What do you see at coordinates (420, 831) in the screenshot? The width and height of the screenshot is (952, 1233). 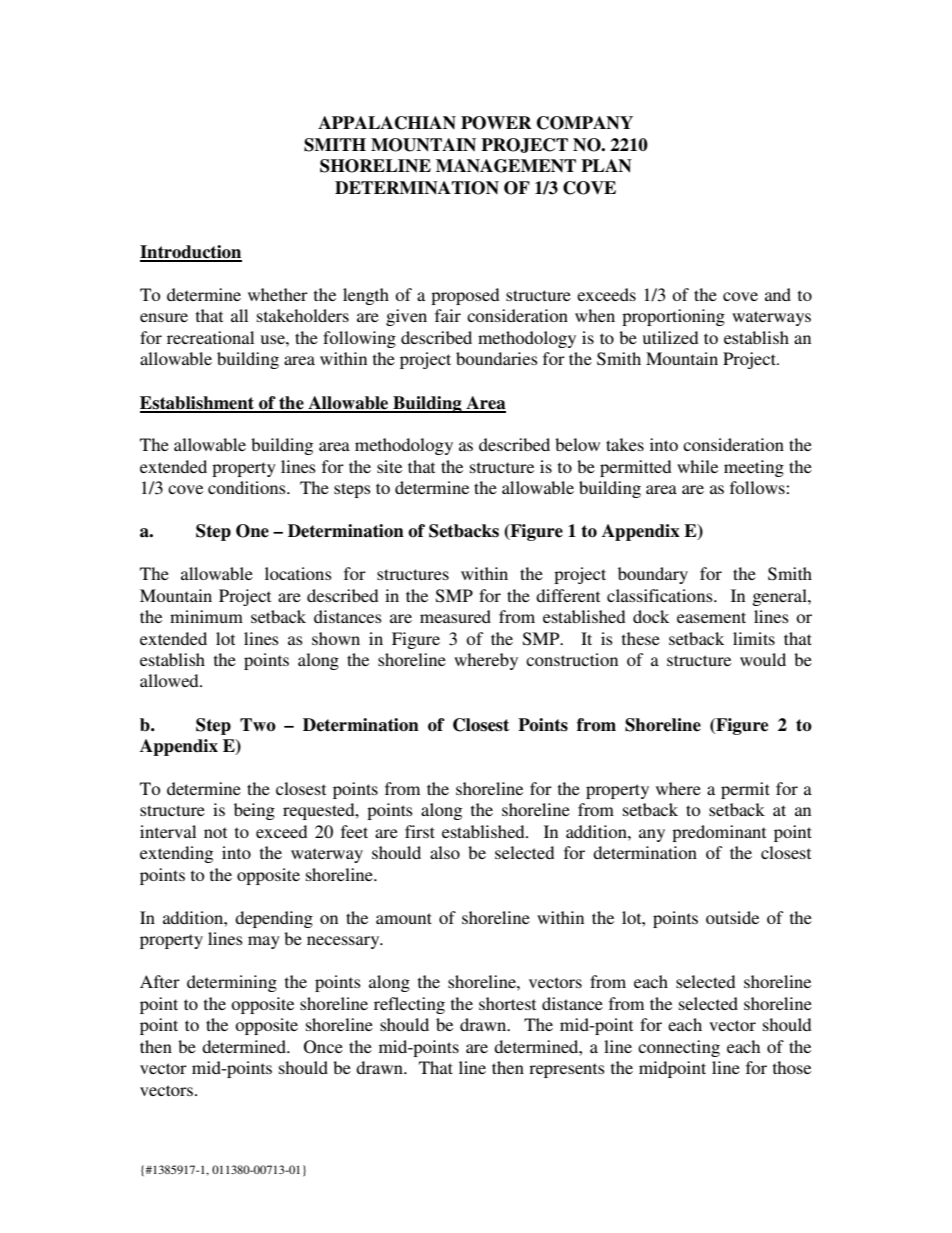 I see `first` at bounding box center [420, 831].
